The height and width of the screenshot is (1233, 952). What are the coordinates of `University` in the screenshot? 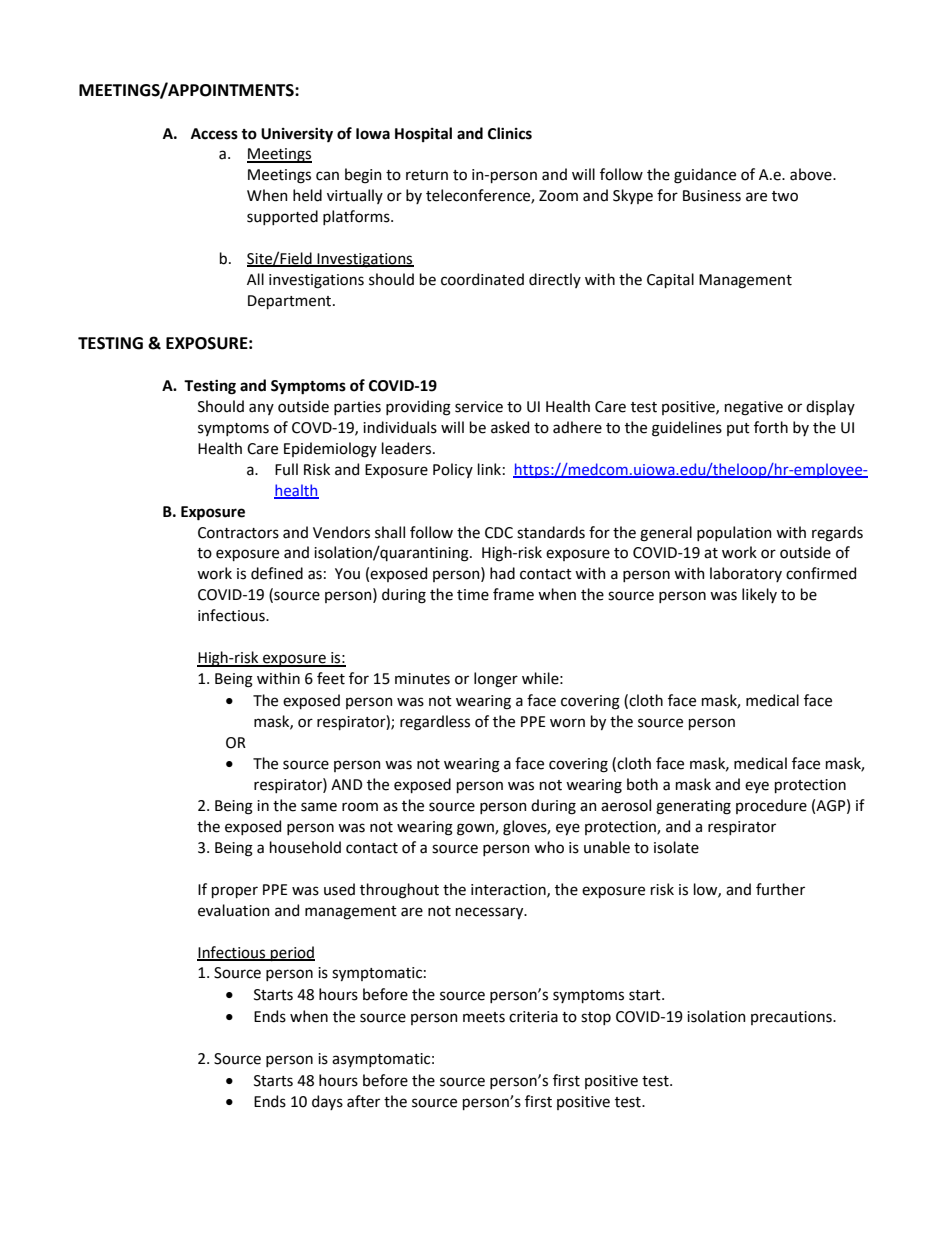 It's located at (297, 135).
